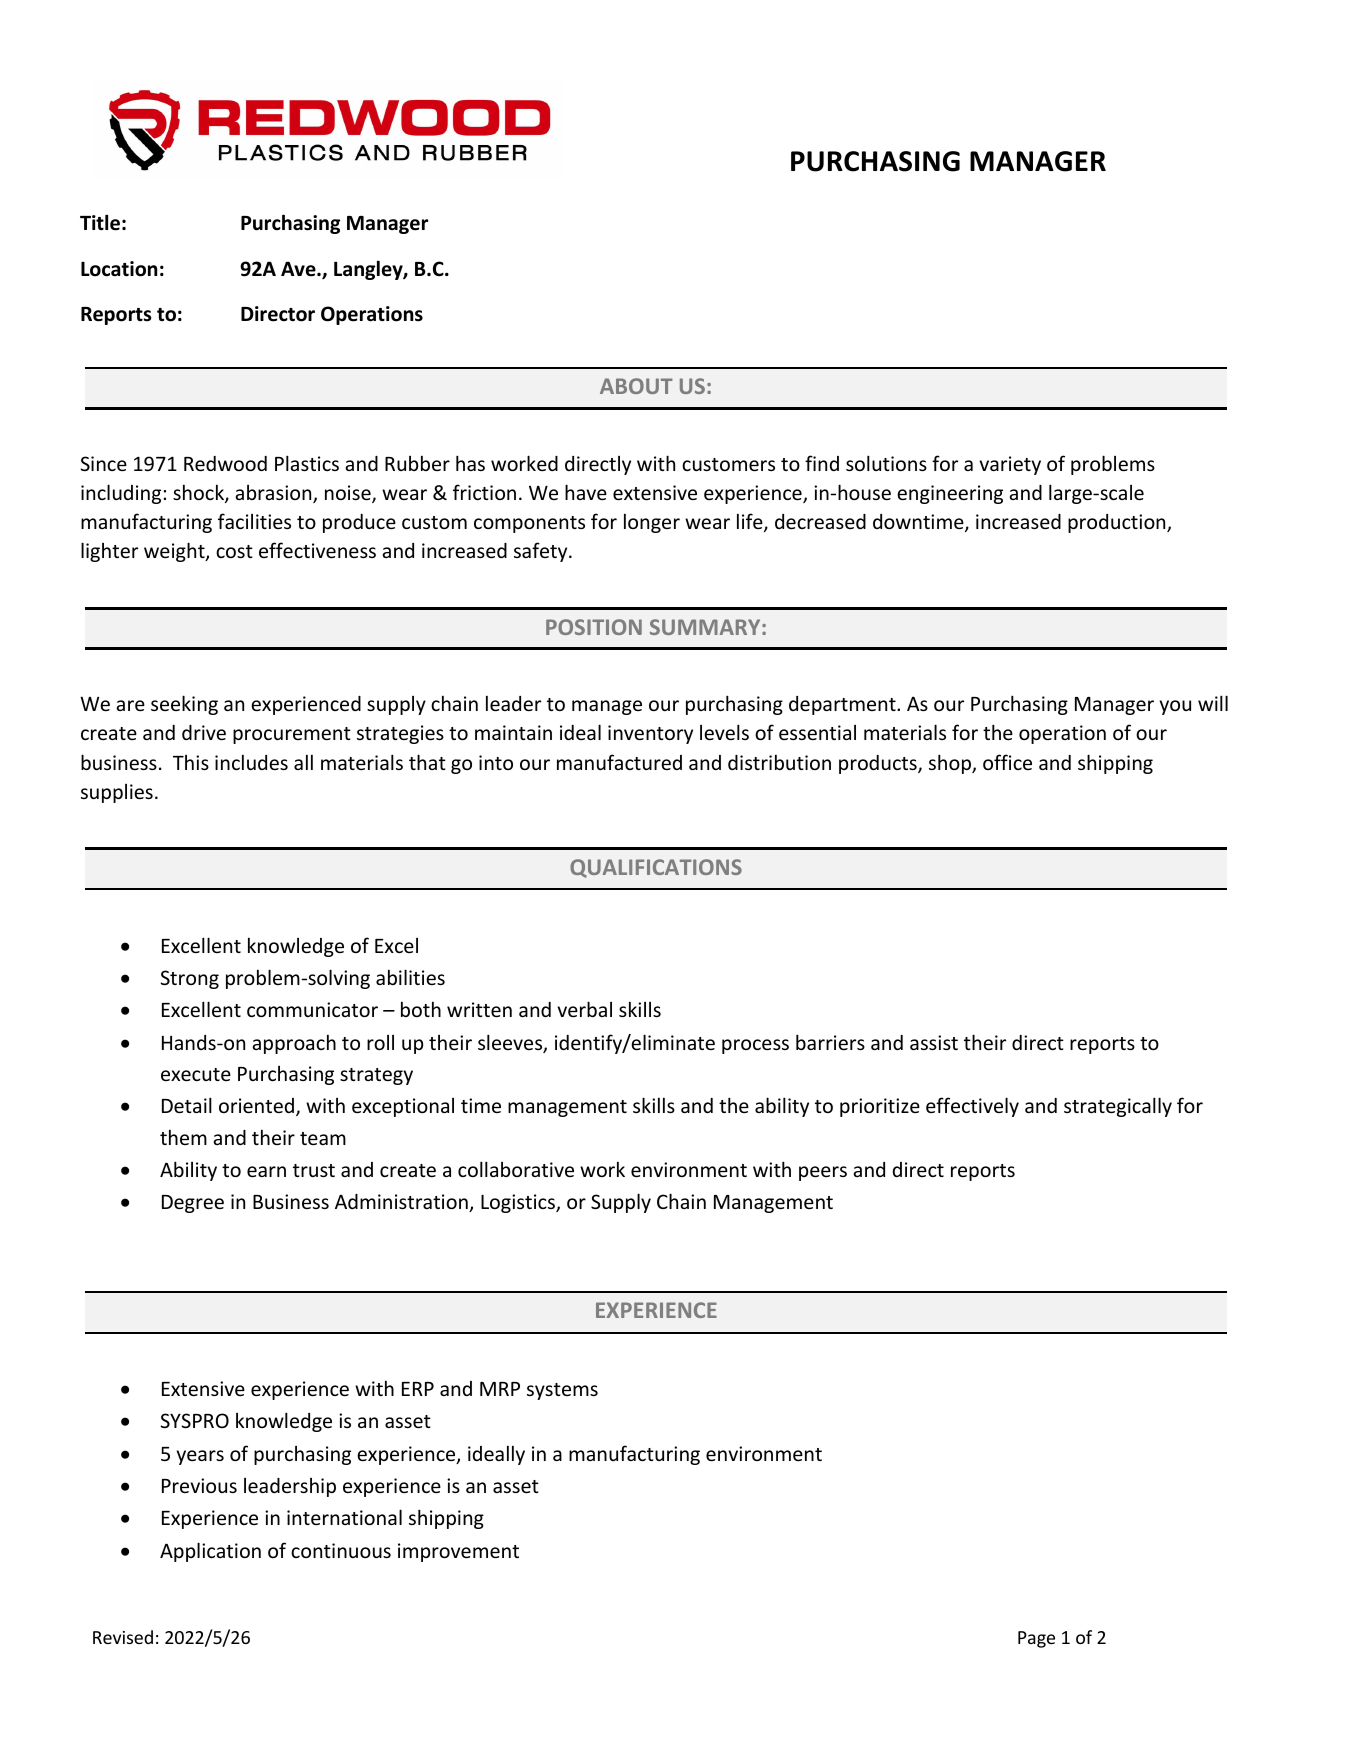 This screenshot has height=1760, width=1360. Describe the element at coordinates (210, 1552) in the screenshot. I see `Application` at that location.
